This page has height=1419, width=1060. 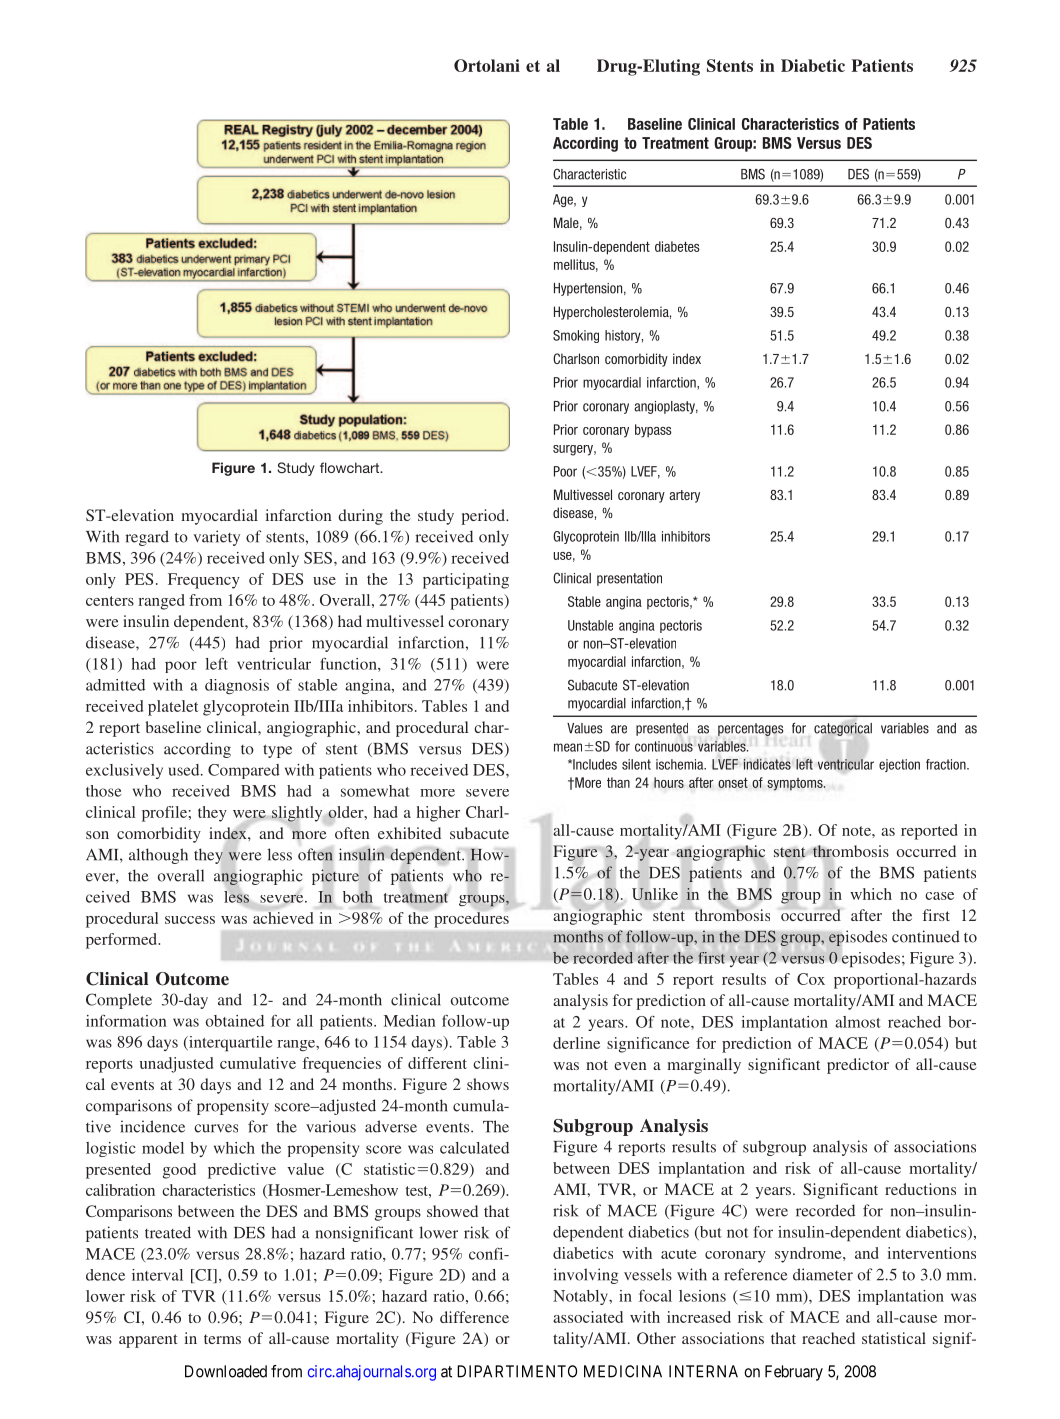 I want to click on artery, so click(x=684, y=496).
